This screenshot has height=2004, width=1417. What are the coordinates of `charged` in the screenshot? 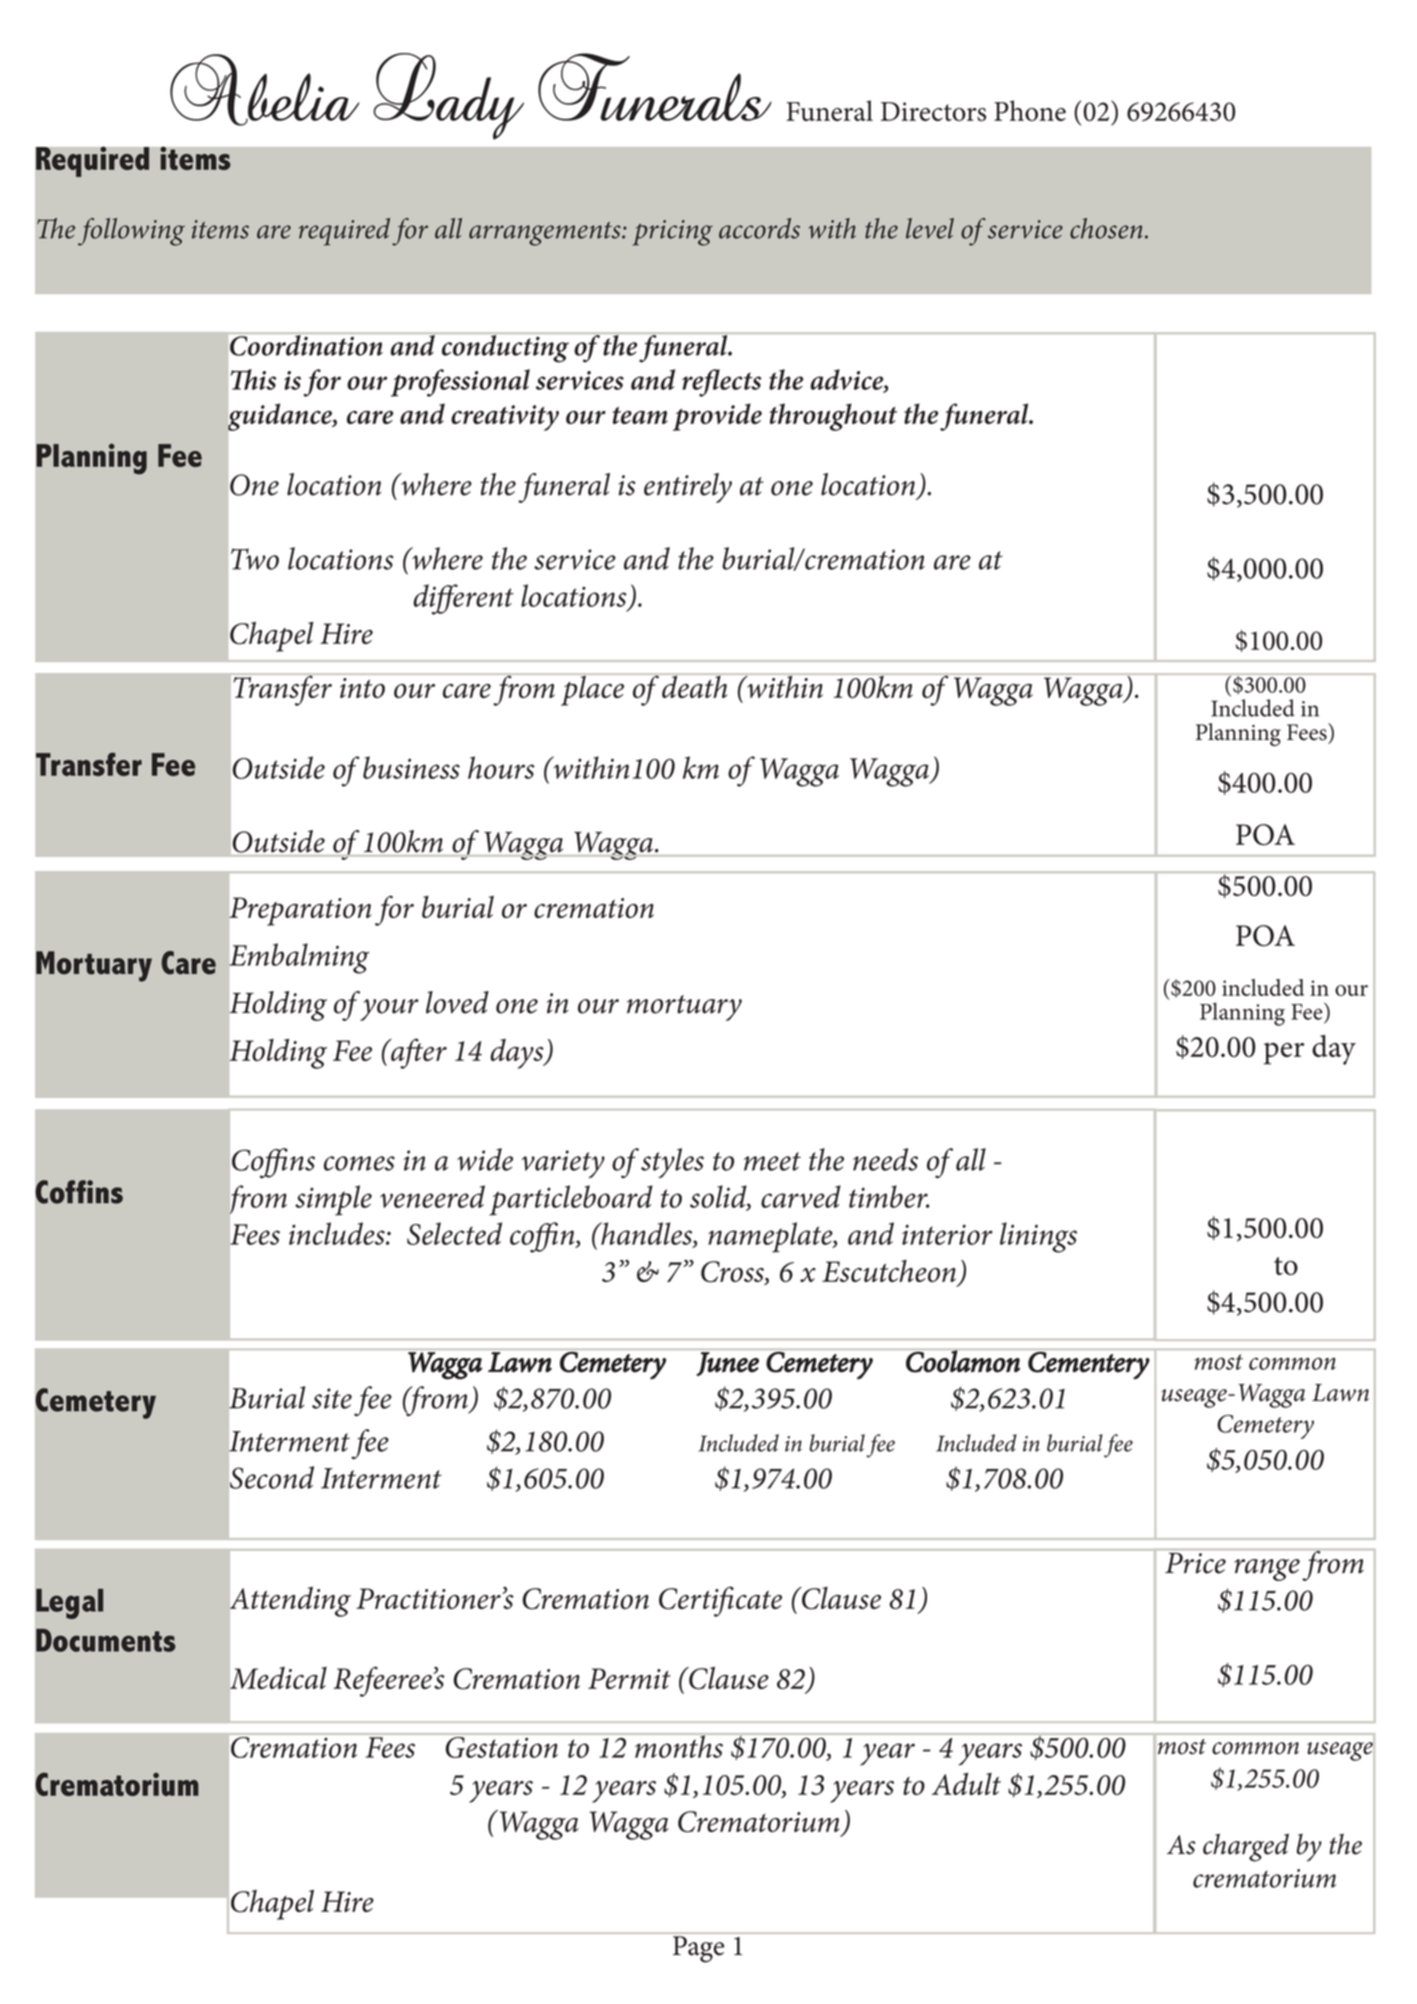 It's located at (1246, 1847).
